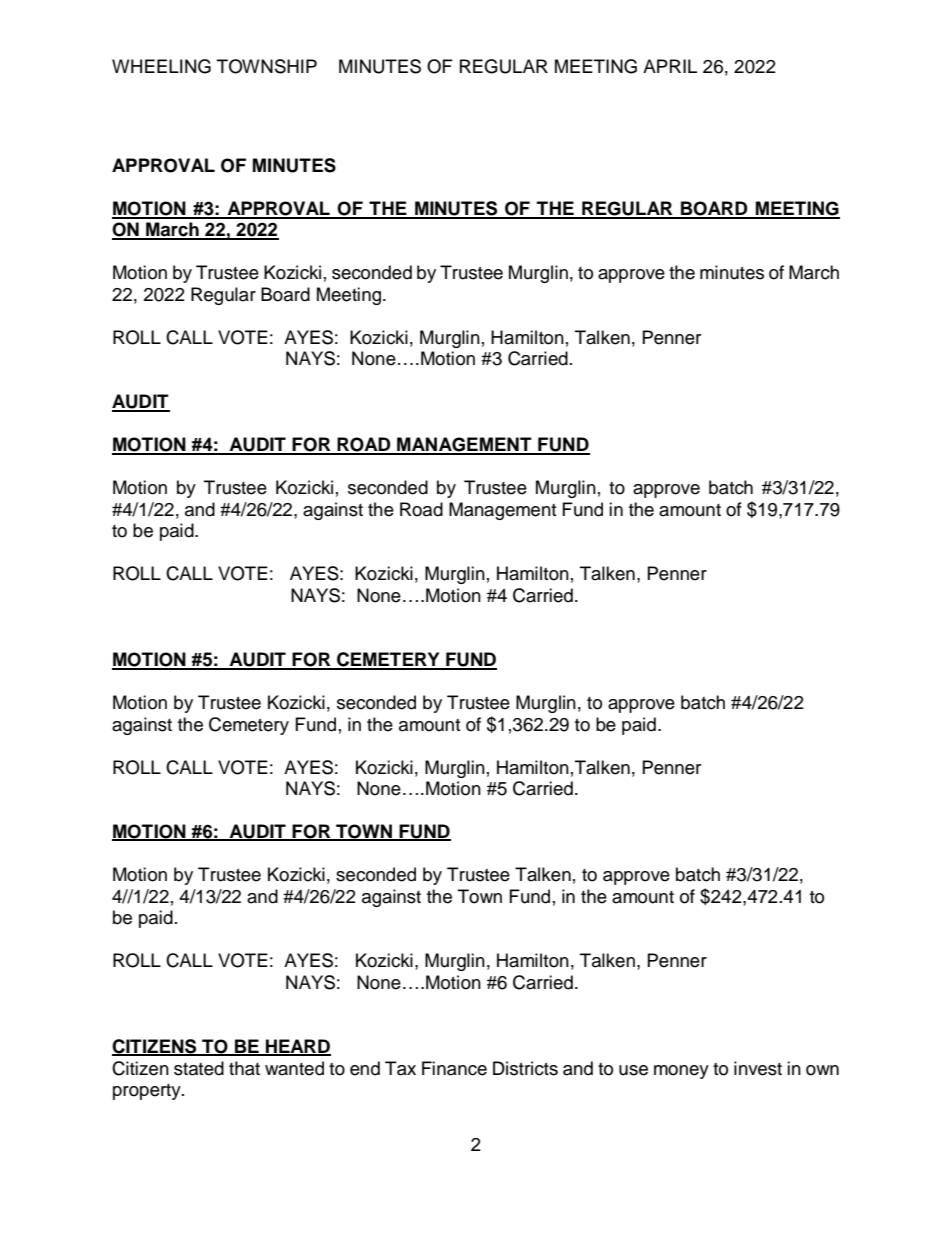 Image resolution: width=952 pixels, height=1233 pixels. I want to click on Districts, so click(525, 1068).
